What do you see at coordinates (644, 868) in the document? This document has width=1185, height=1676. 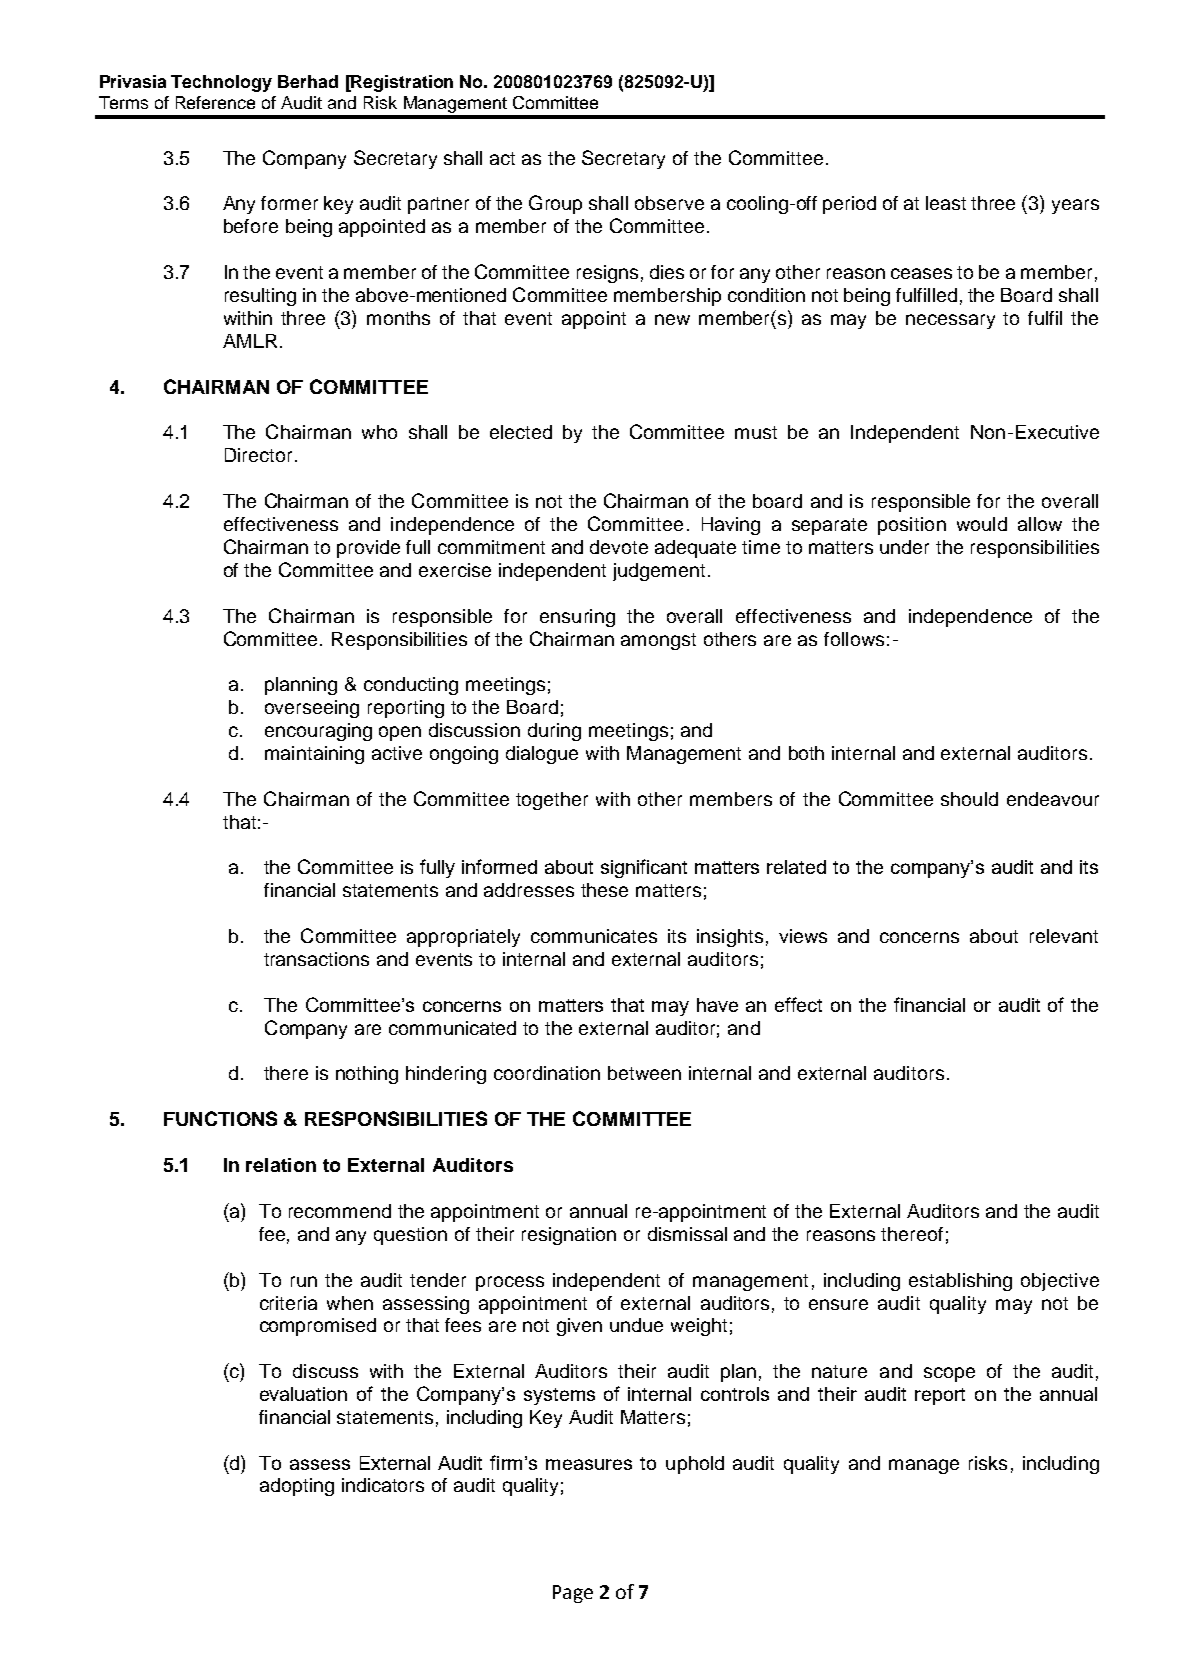 I see `significant` at bounding box center [644, 868].
